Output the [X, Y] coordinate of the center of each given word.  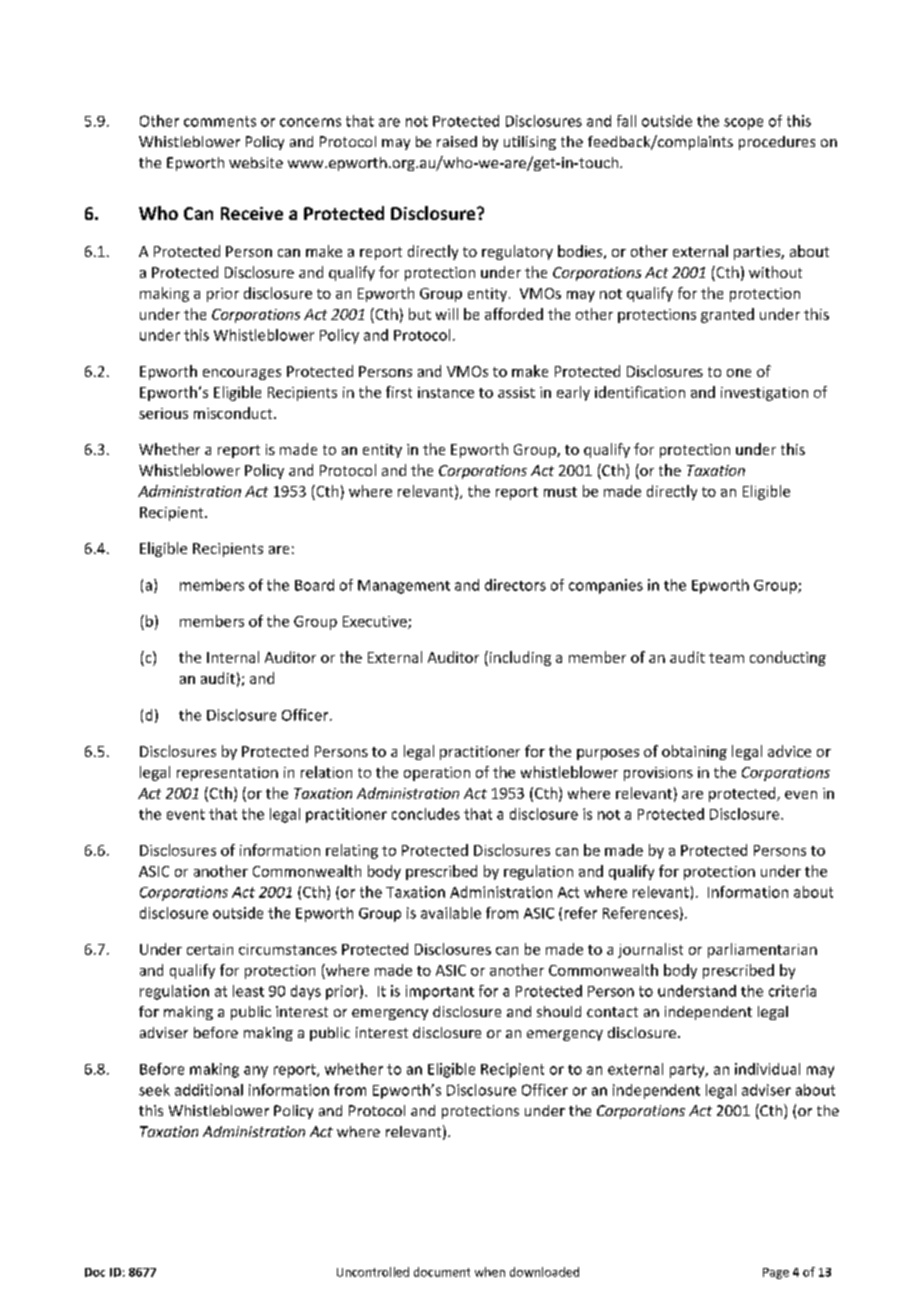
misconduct [234, 413]
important [440, 992]
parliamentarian [762, 950]
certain [210, 949]
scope [743, 124]
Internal [233, 657]
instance [446, 392]
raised [457, 141]
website [256, 162]
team [726, 658]
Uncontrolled [373, 1272]
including [519, 658]
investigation [764, 394]
